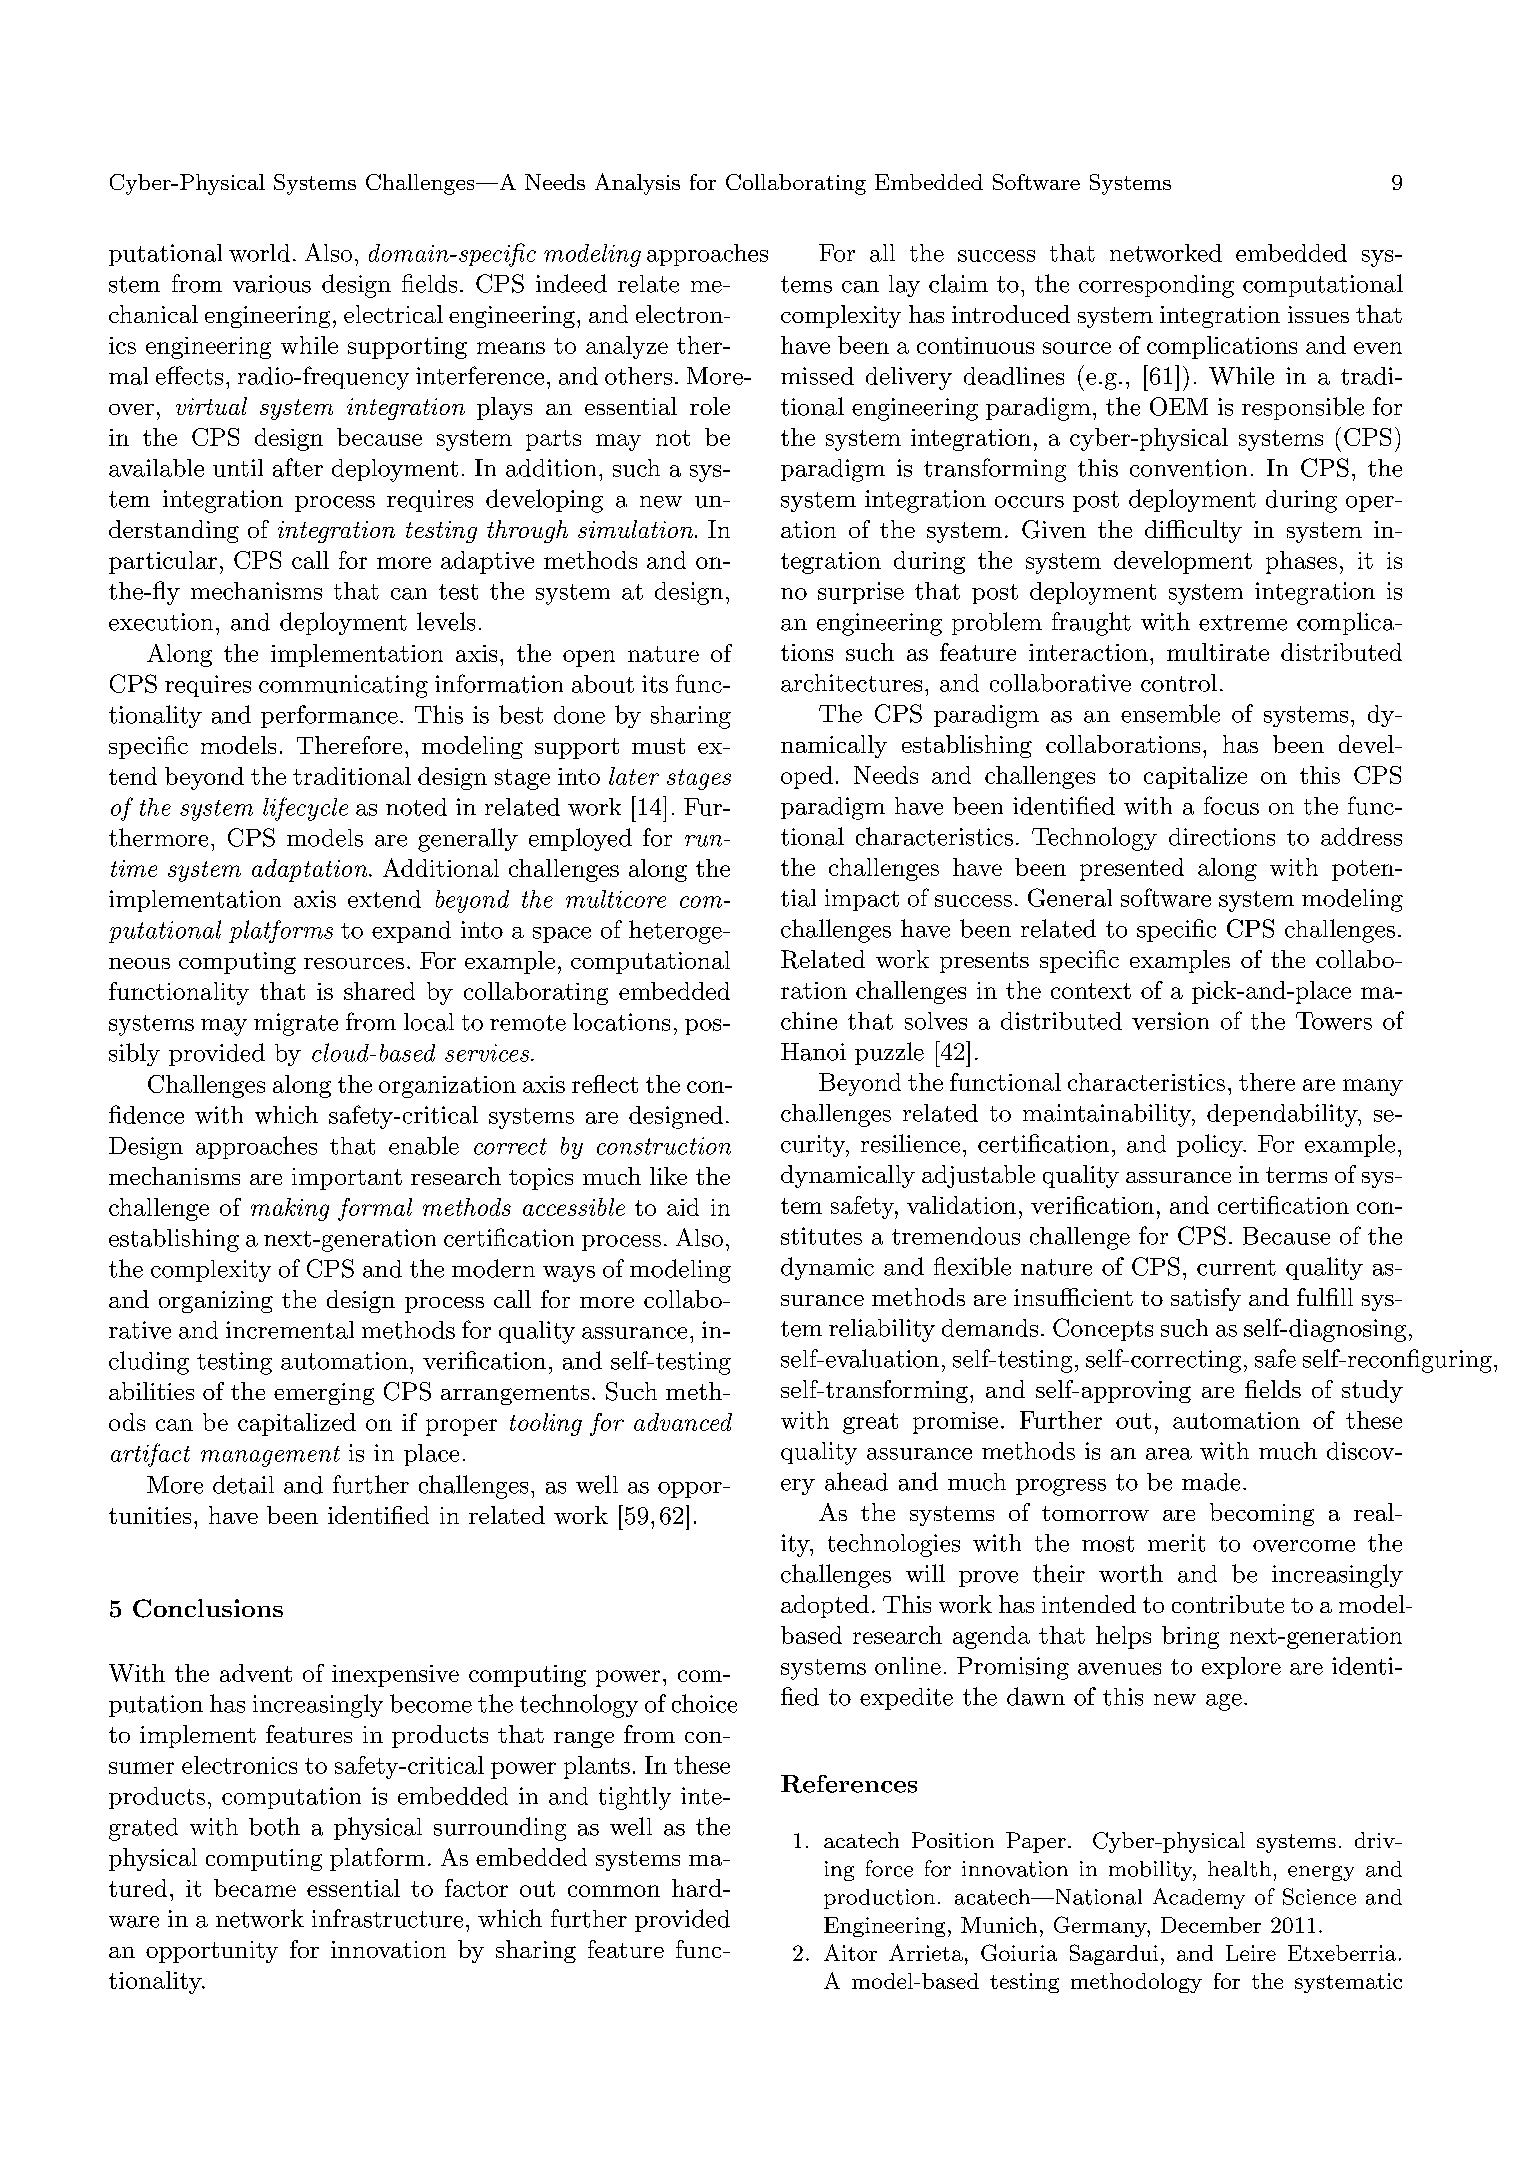 Image resolution: width=1529 pixels, height=2163 pixels. Describe the element at coordinates (1262, 1514) in the screenshot. I see `becoming` at that location.
